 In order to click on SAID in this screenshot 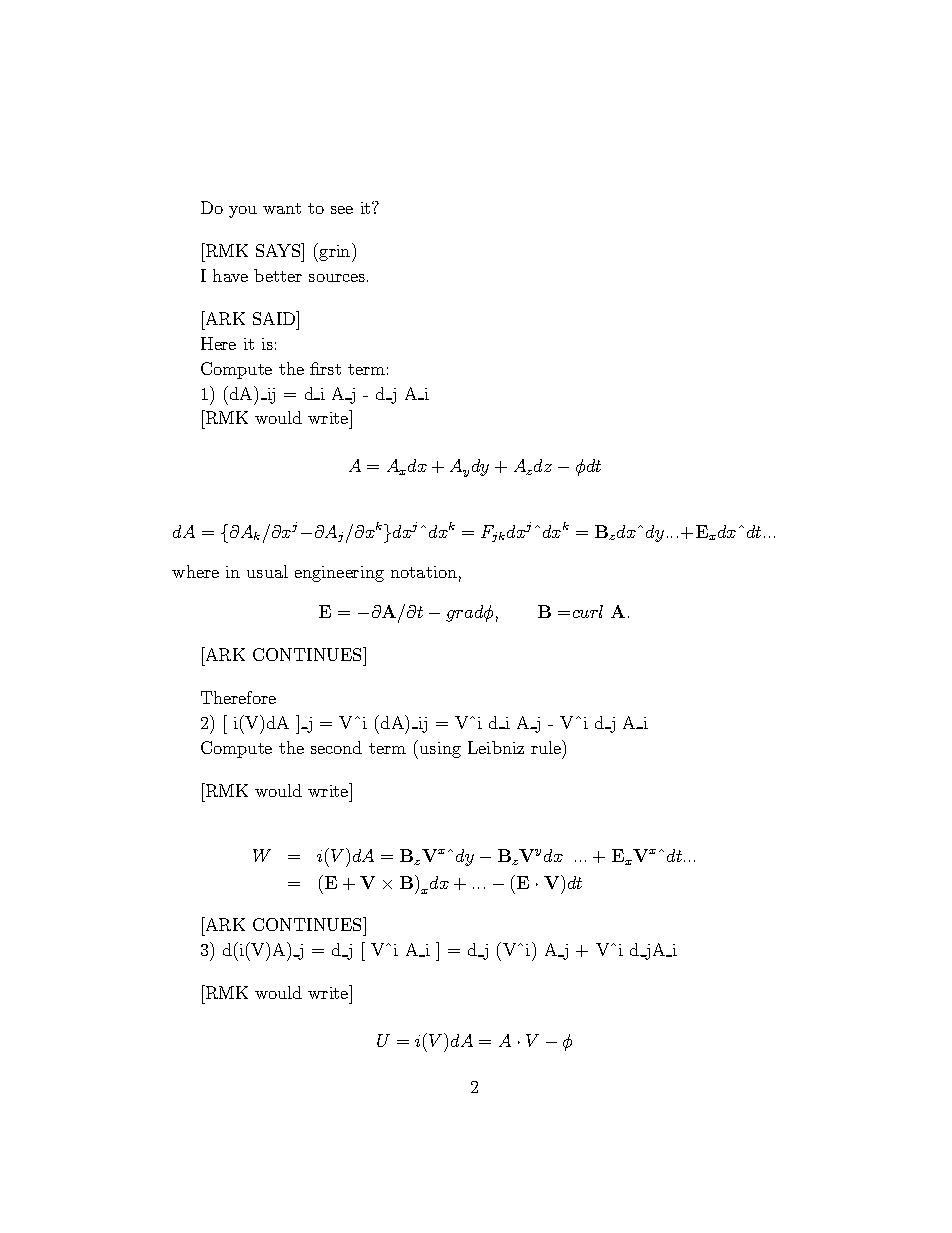, I will do `click(275, 318)`.
